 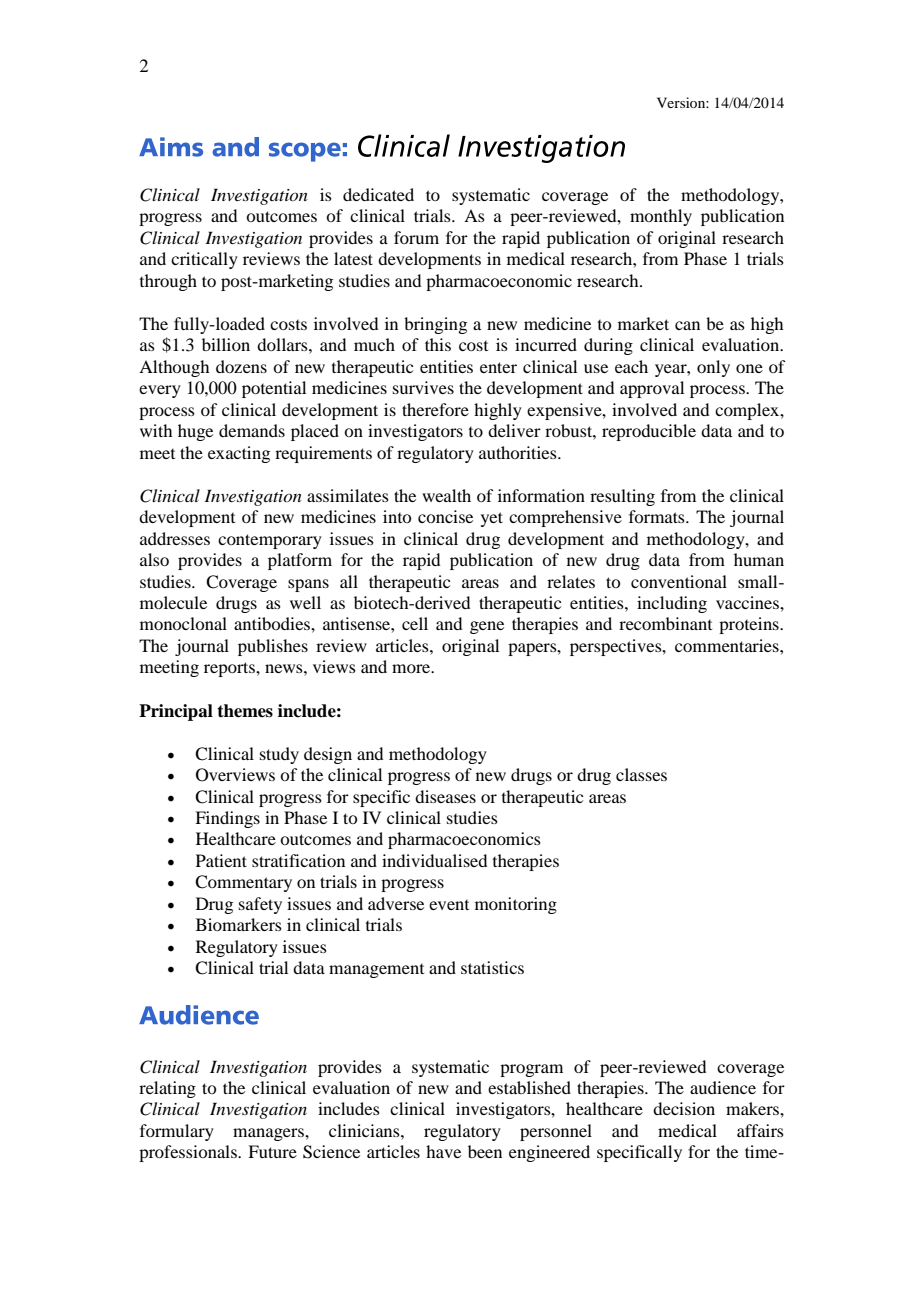 What do you see at coordinates (416, 237) in the image?
I see `forum` at bounding box center [416, 237].
